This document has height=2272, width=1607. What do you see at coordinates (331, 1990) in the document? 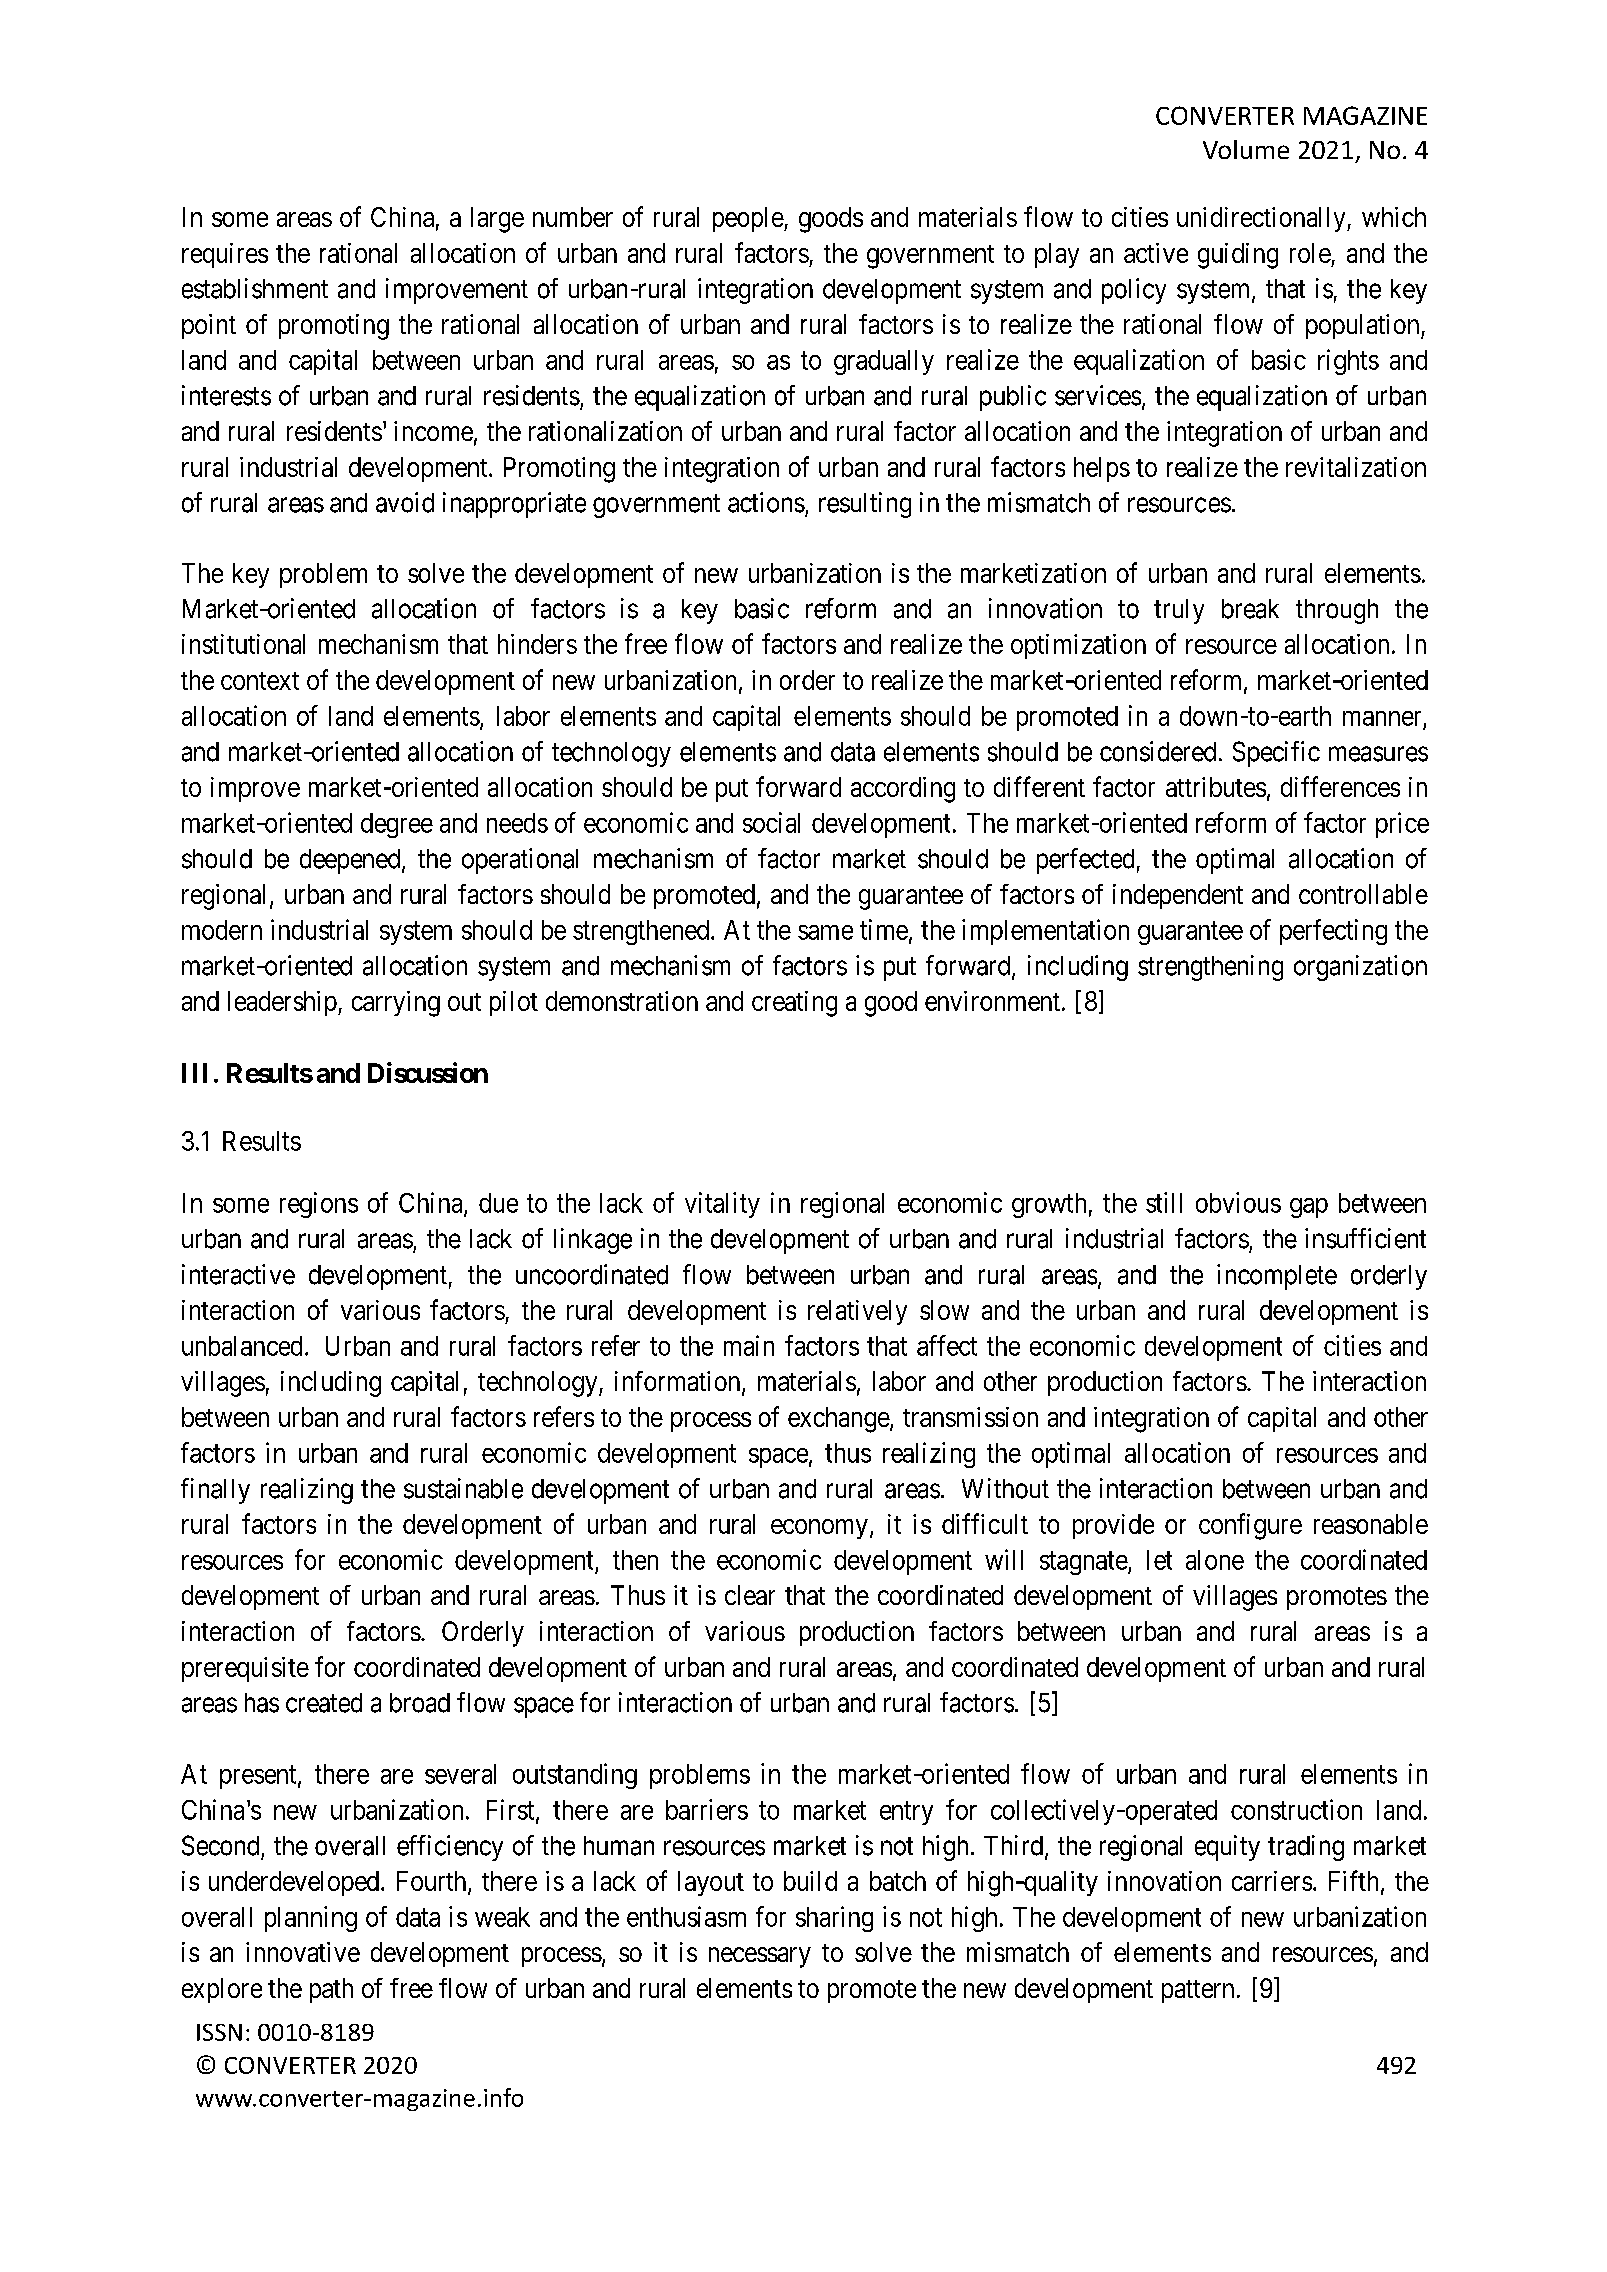
I see `path` at bounding box center [331, 1990].
